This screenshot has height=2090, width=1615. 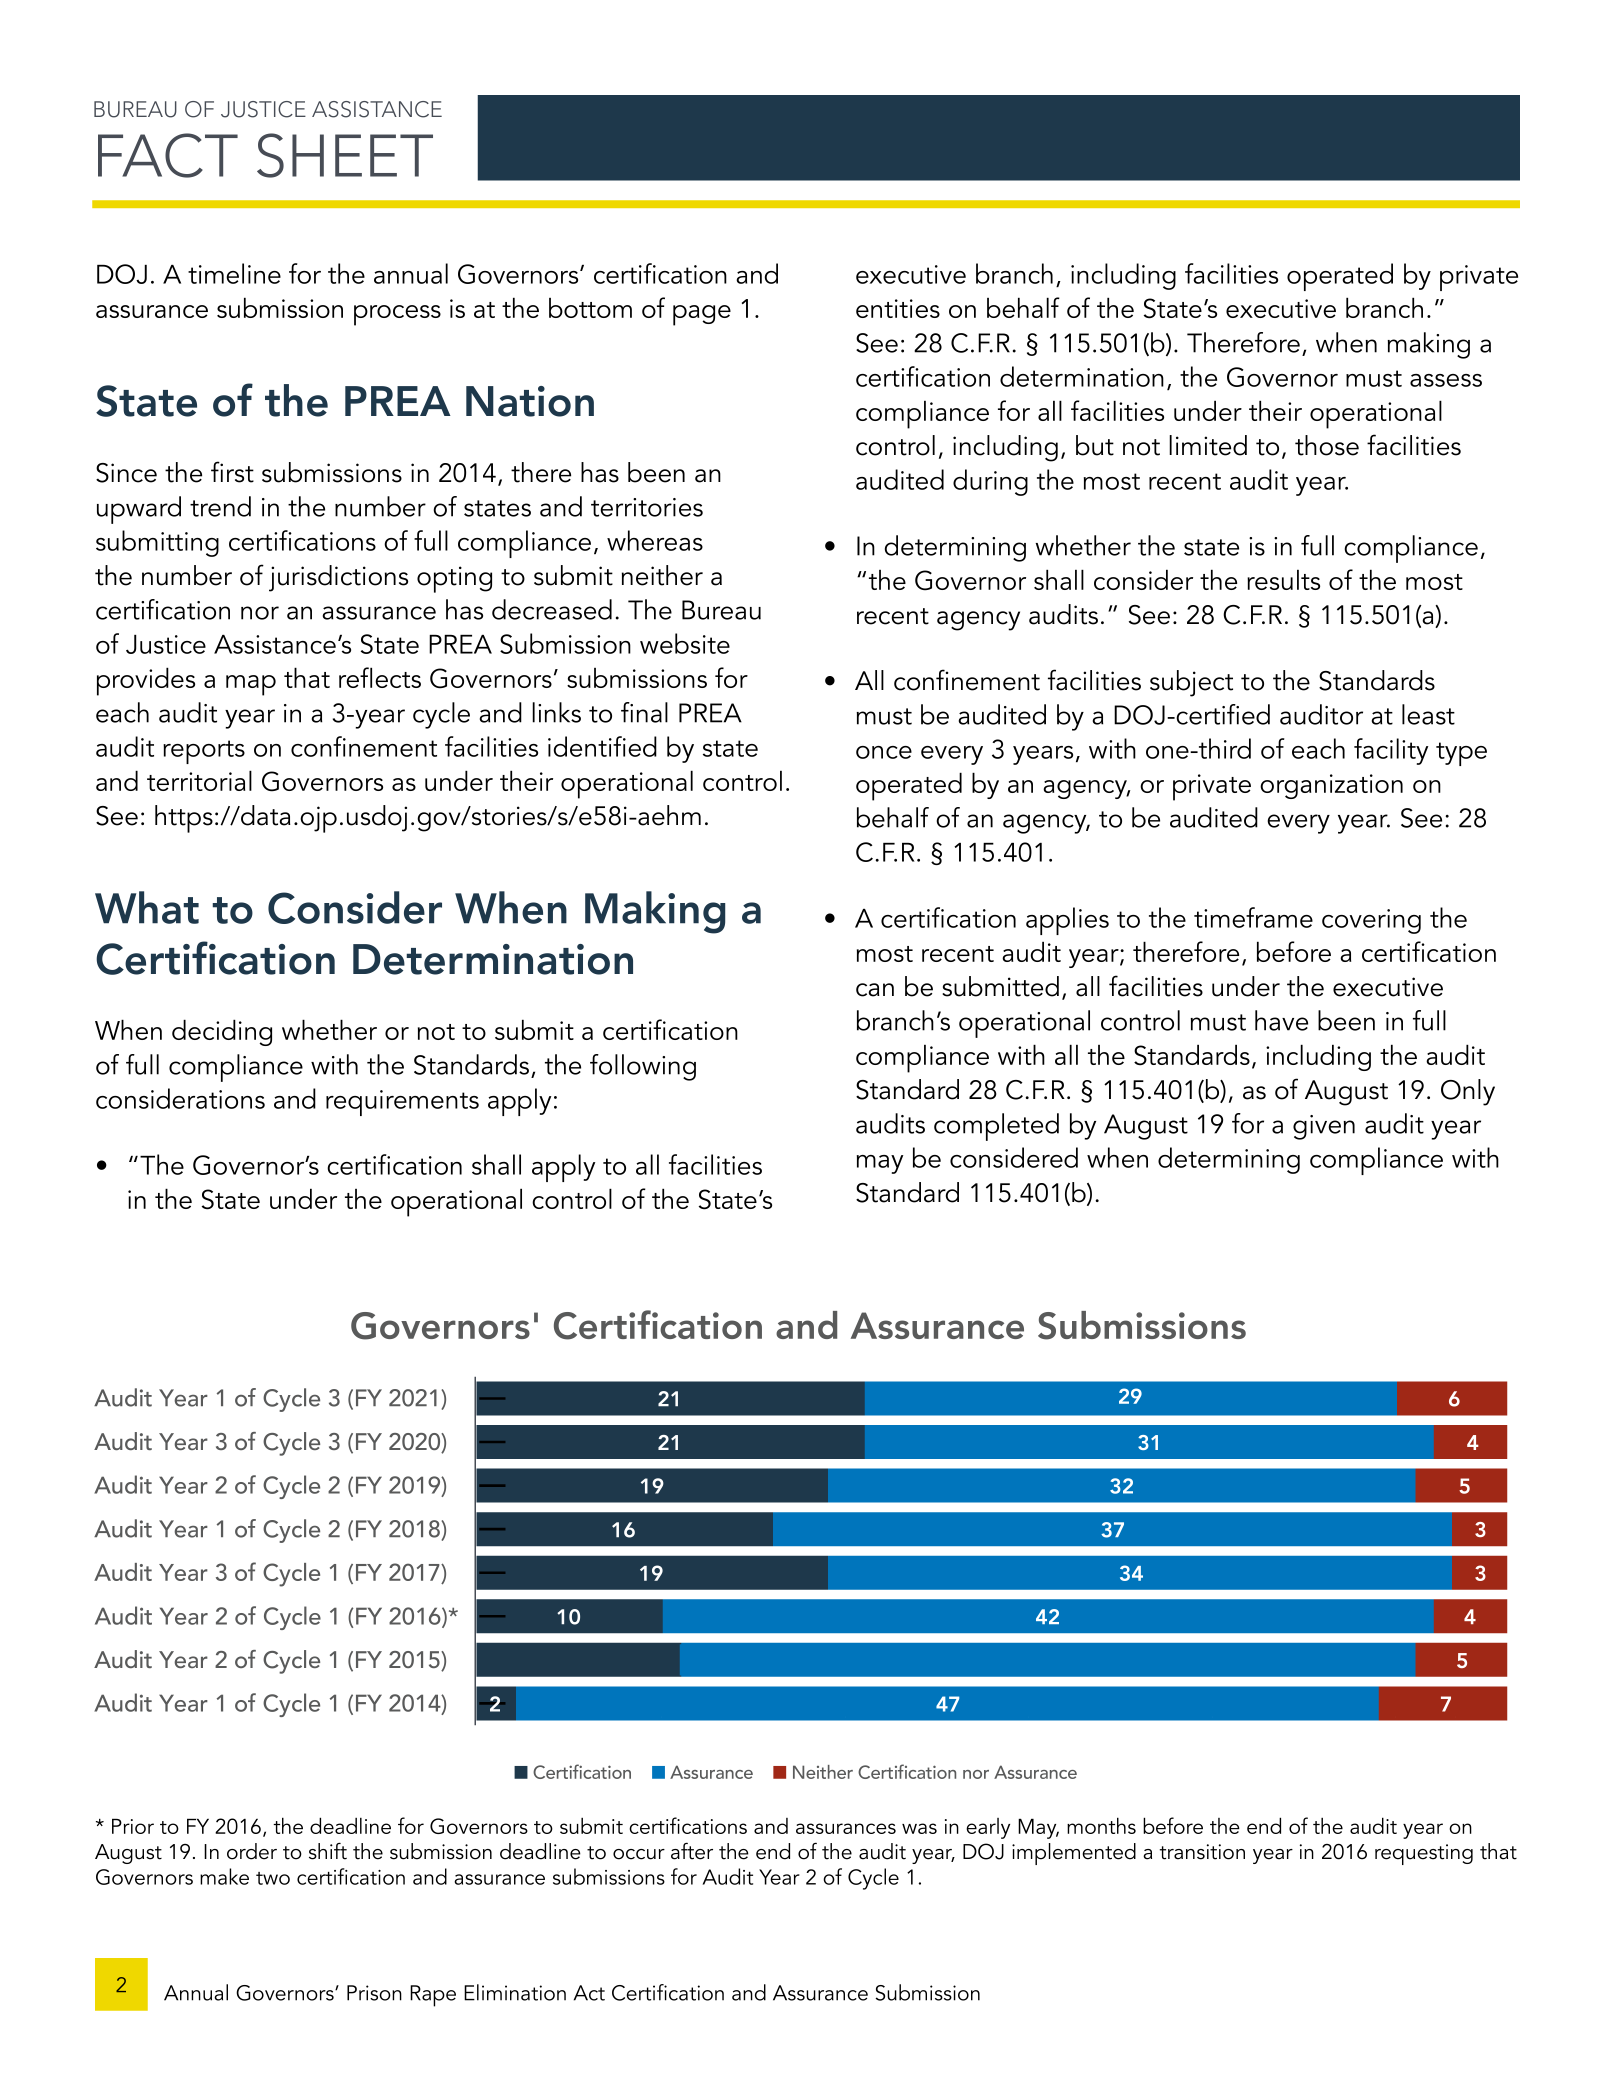 I want to click on entities, so click(x=898, y=308).
